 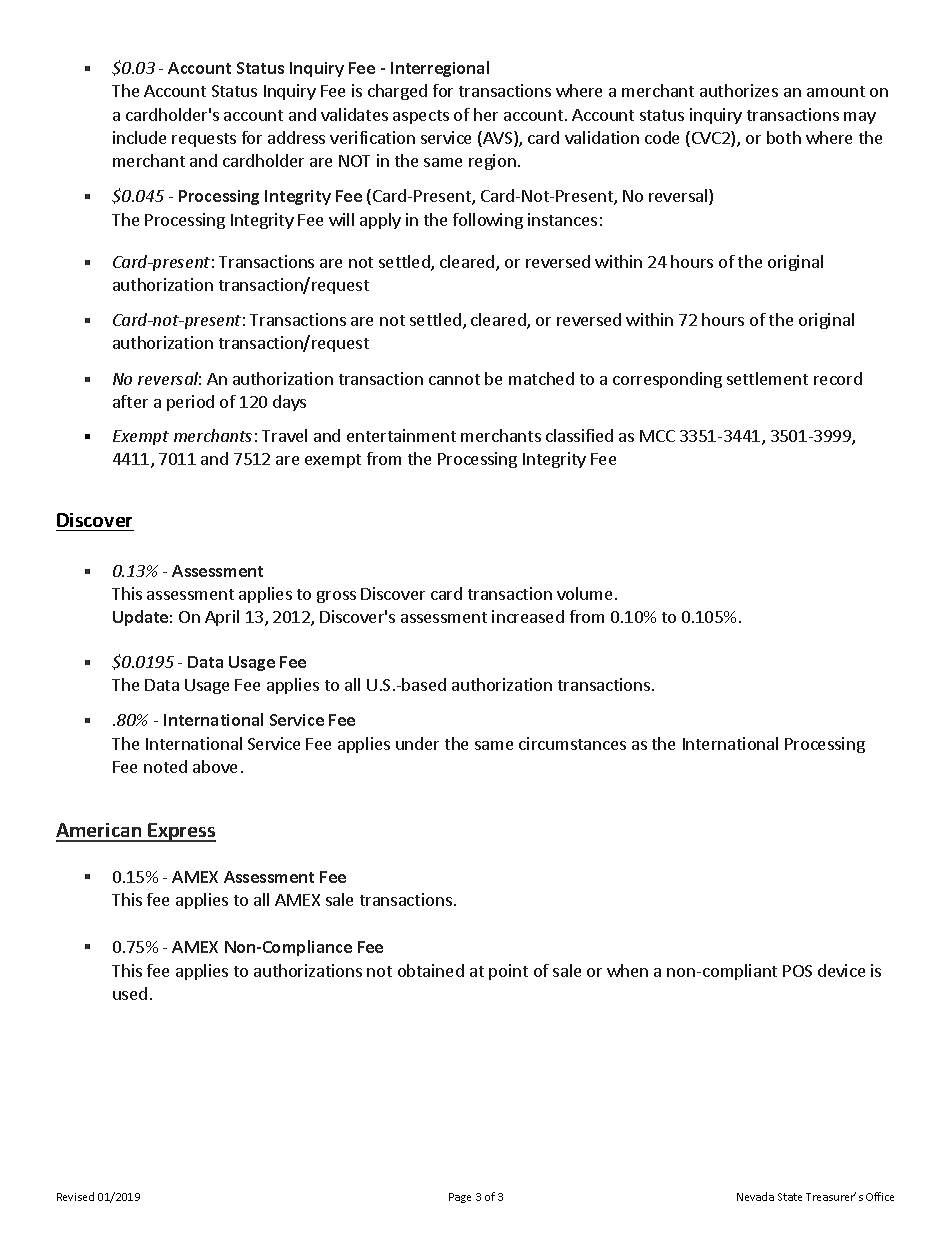 What do you see at coordinates (528, 616) in the screenshot?
I see `increased` at bounding box center [528, 616].
